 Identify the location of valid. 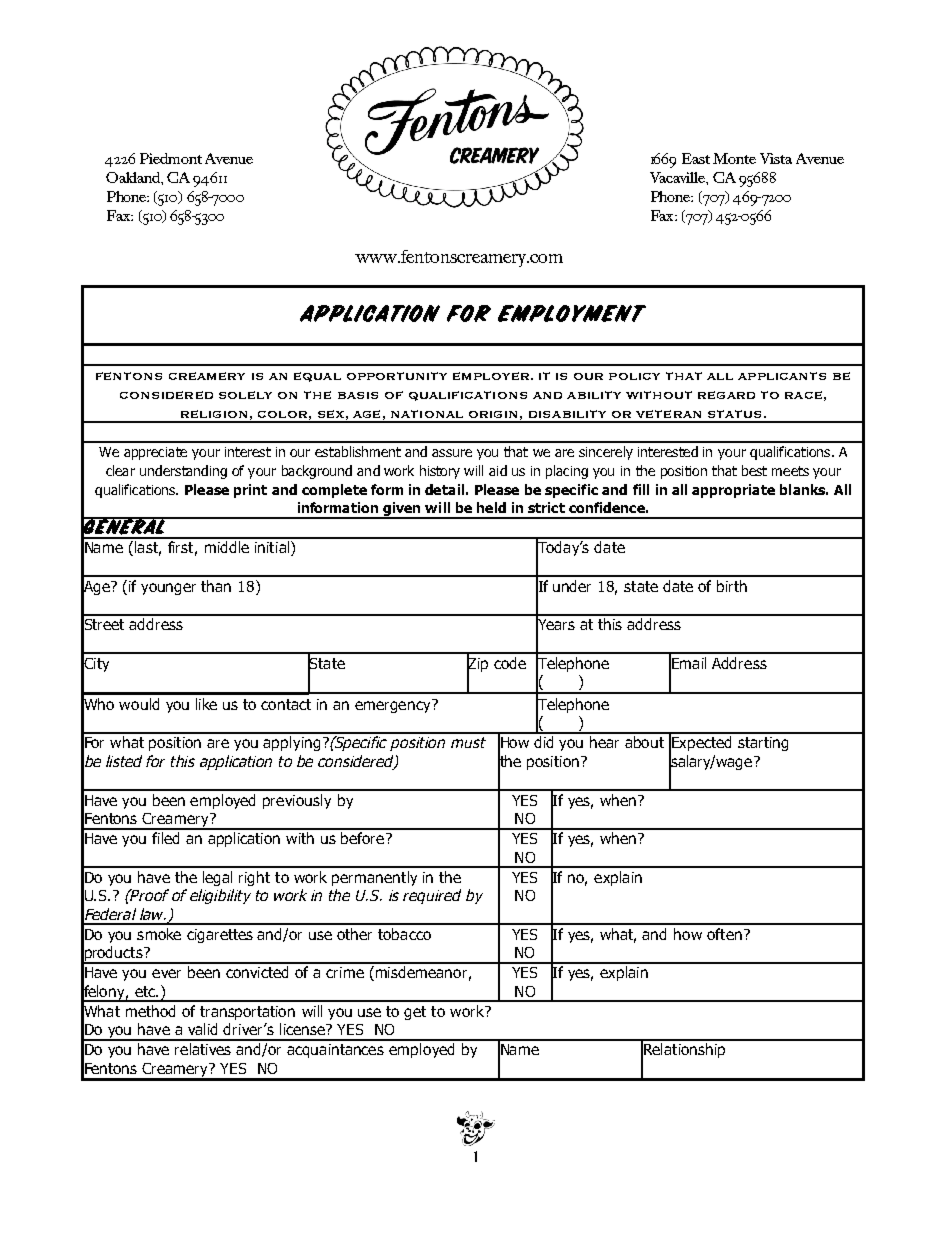
(202, 1029).
